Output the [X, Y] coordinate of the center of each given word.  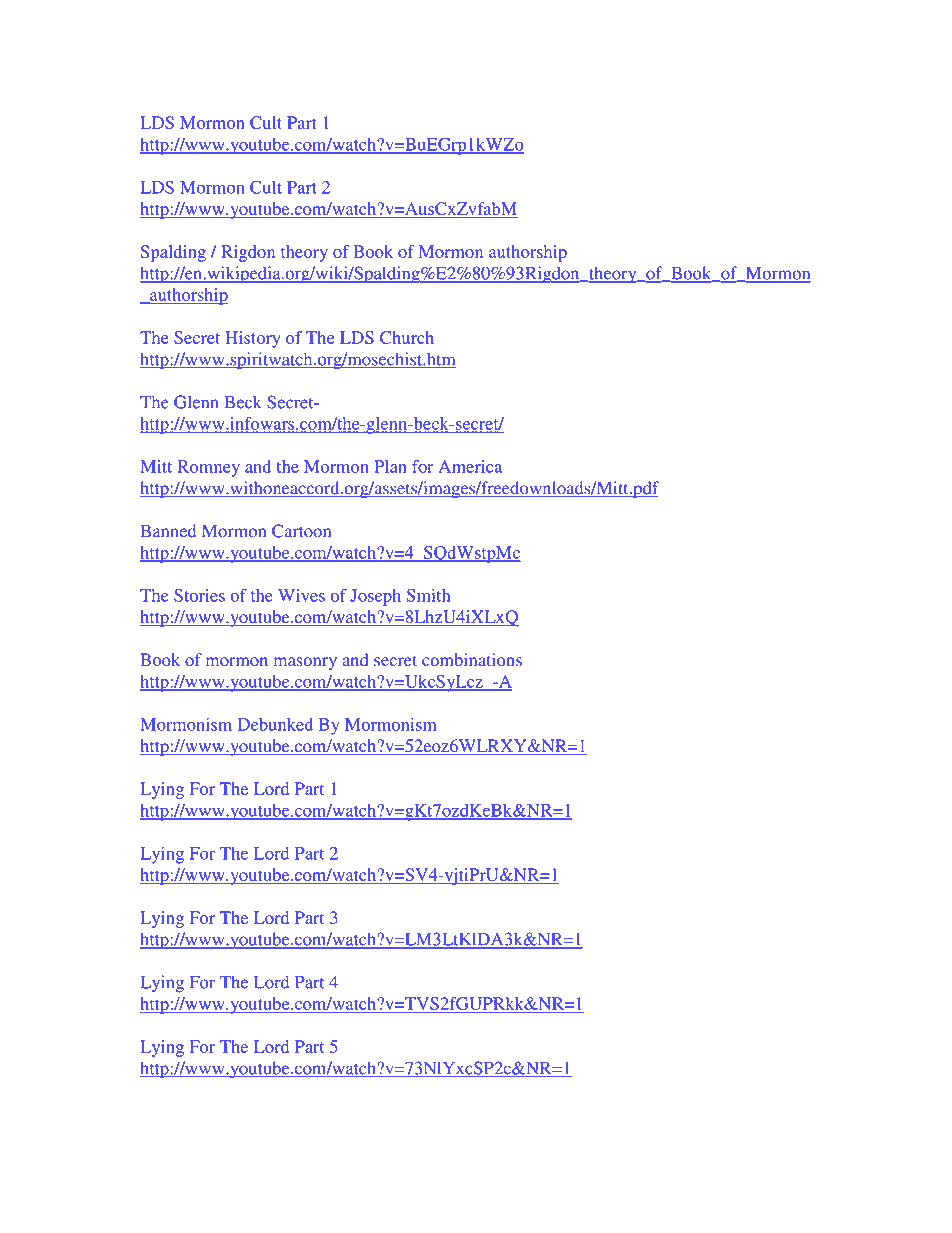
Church [407, 337]
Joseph [375, 597]
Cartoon [301, 531]
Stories [199, 595]
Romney [208, 468]
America [470, 466]
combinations [472, 660]
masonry [305, 663]
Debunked [275, 724]
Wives [301, 595]
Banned [168, 531]
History [253, 339]
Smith [428, 595]
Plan [390, 466]
